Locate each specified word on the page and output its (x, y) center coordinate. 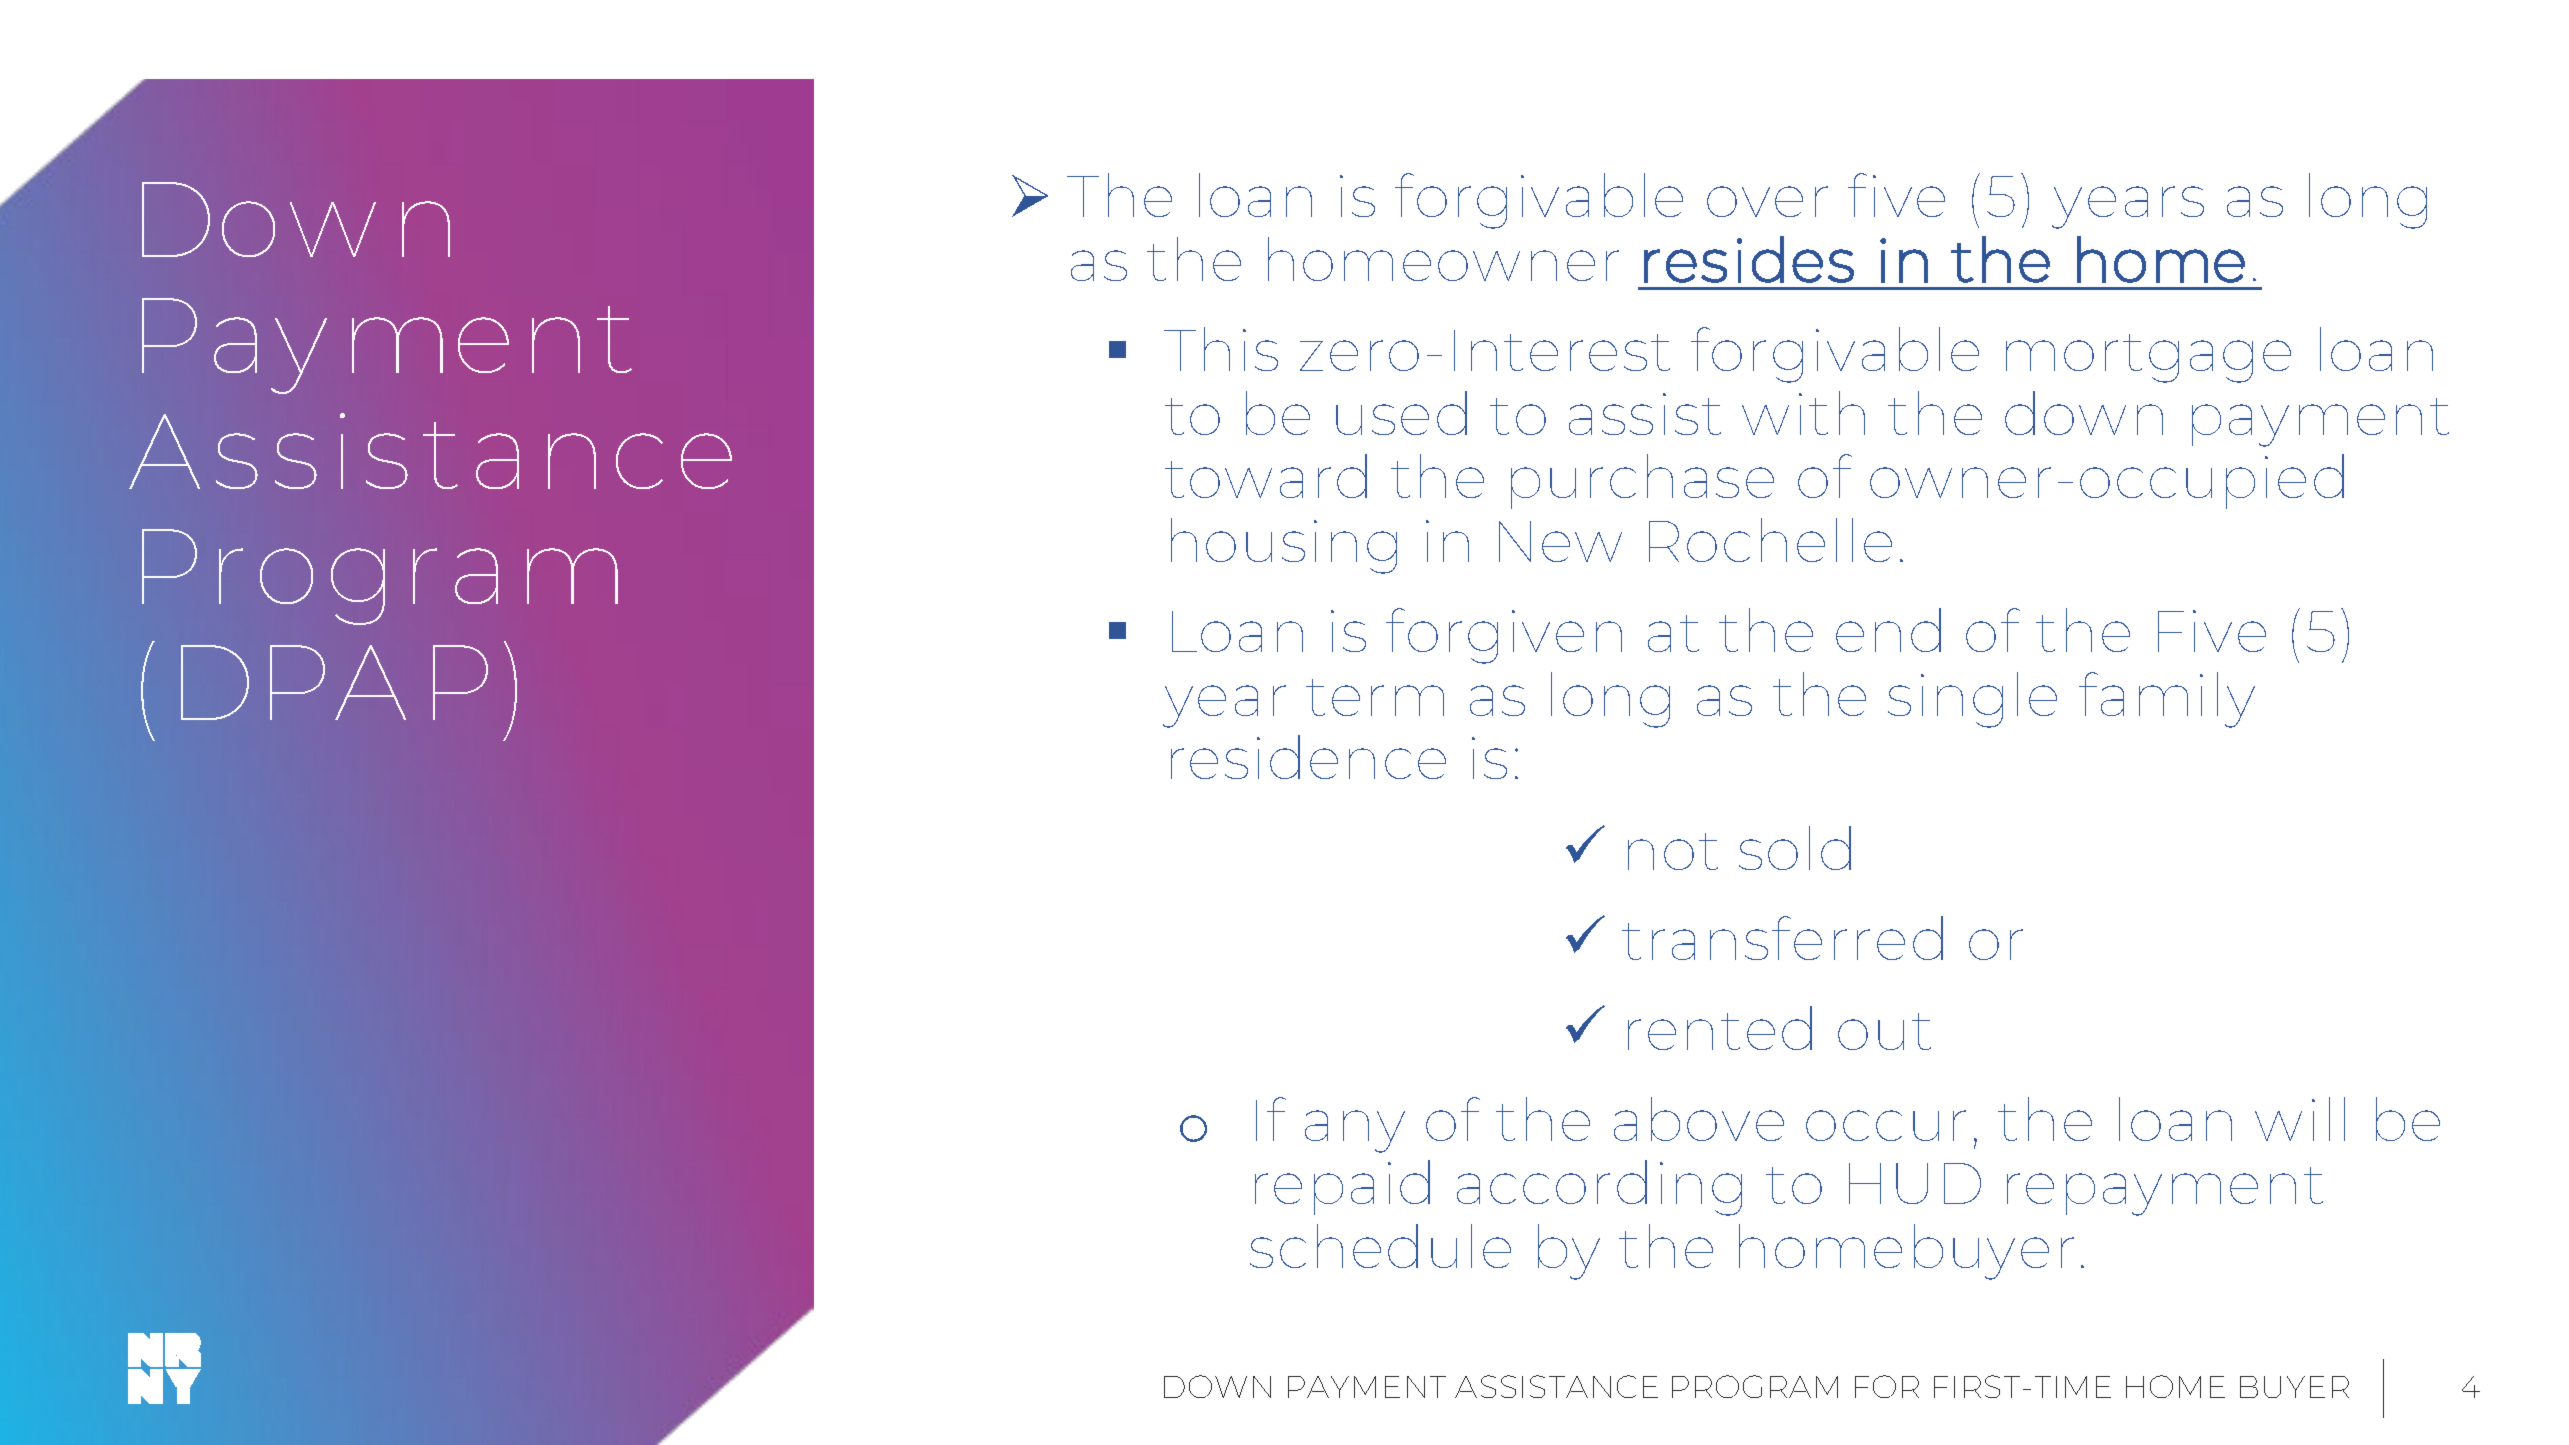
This (1221, 349)
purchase (1642, 481)
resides (1749, 259)
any (1355, 1131)
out (1884, 1031)
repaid (1342, 1187)
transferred (1782, 938)
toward (1266, 476)
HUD (1915, 1183)
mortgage (2148, 358)
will (2300, 1119)
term (1375, 697)
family (2167, 700)
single (1972, 700)
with (1803, 413)
